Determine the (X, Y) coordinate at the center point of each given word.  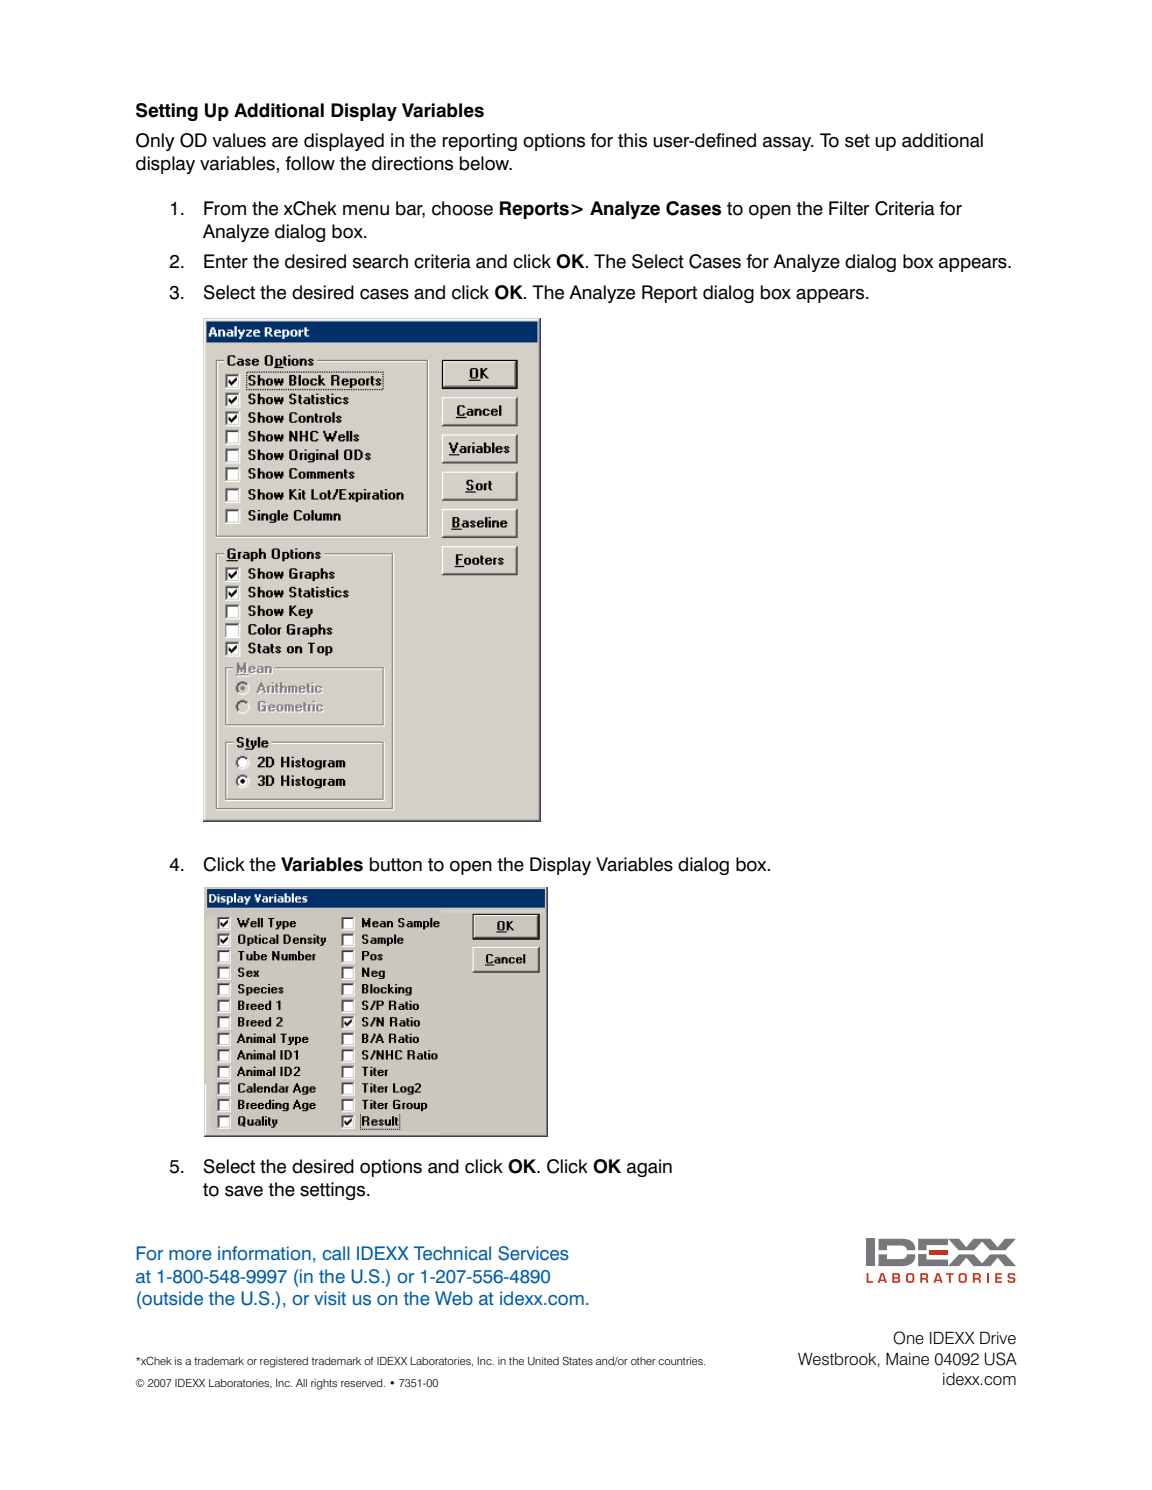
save (244, 1191)
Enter (226, 261)
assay (788, 144)
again (649, 1168)
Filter (849, 208)
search (380, 261)
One (908, 1338)
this (632, 140)
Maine (907, 1359)
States (578, 1360)
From (225, 208)
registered (284, 1362)
